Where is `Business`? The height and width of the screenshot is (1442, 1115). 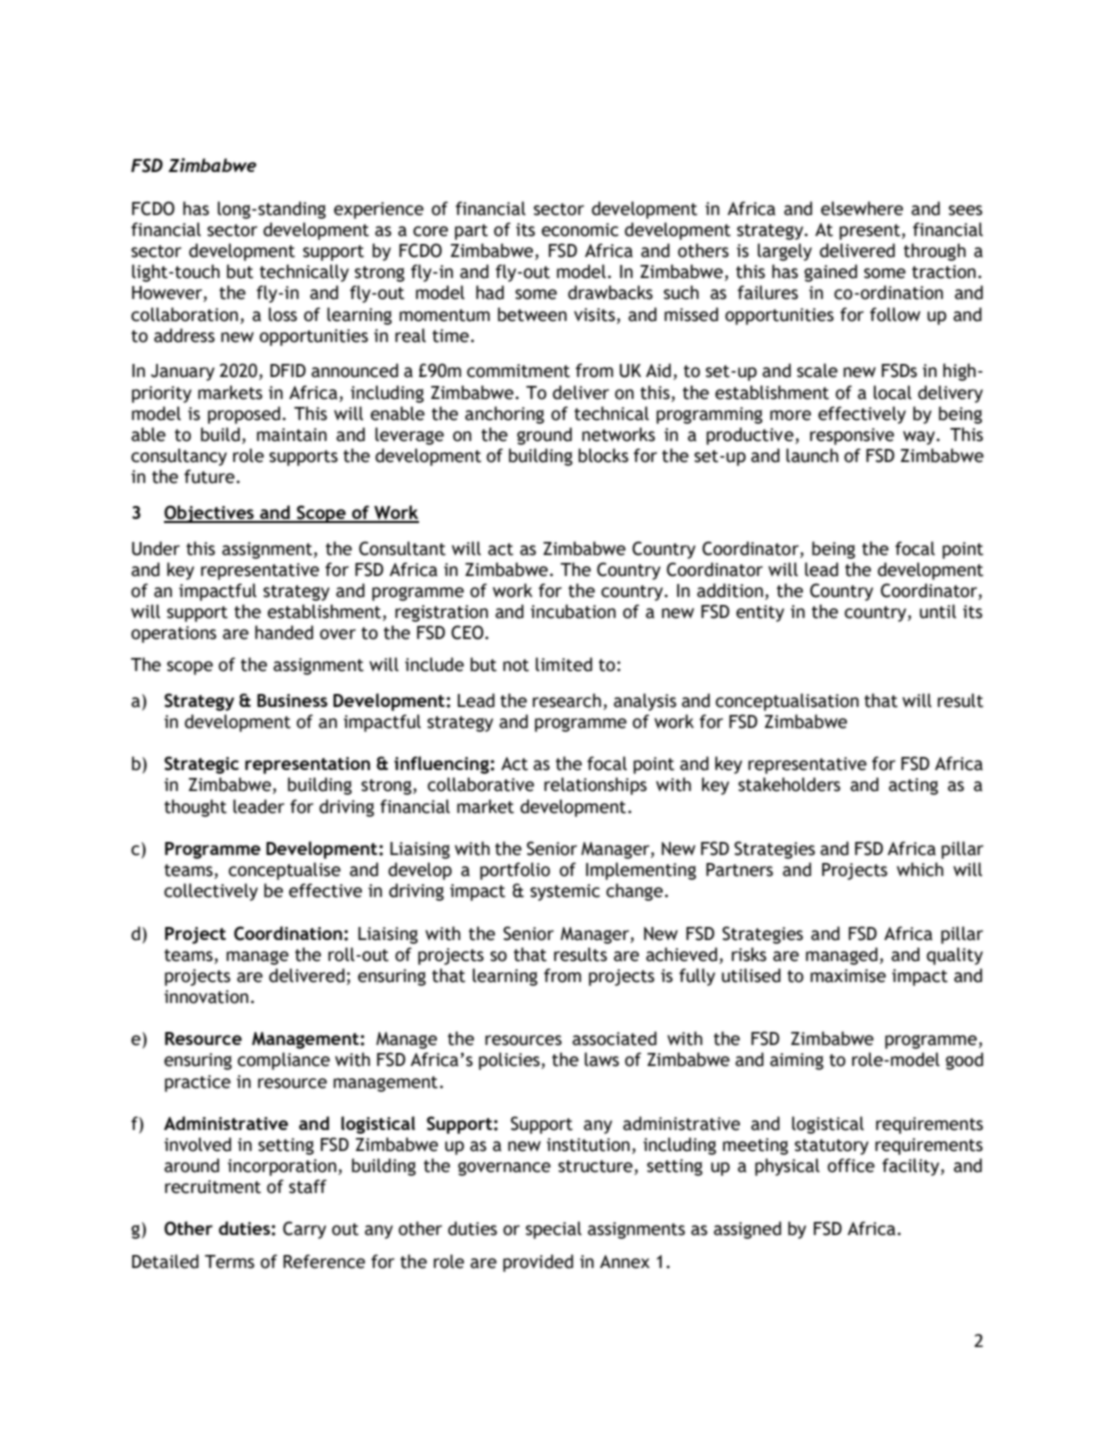 Business is located at coordinates (292, 700).
